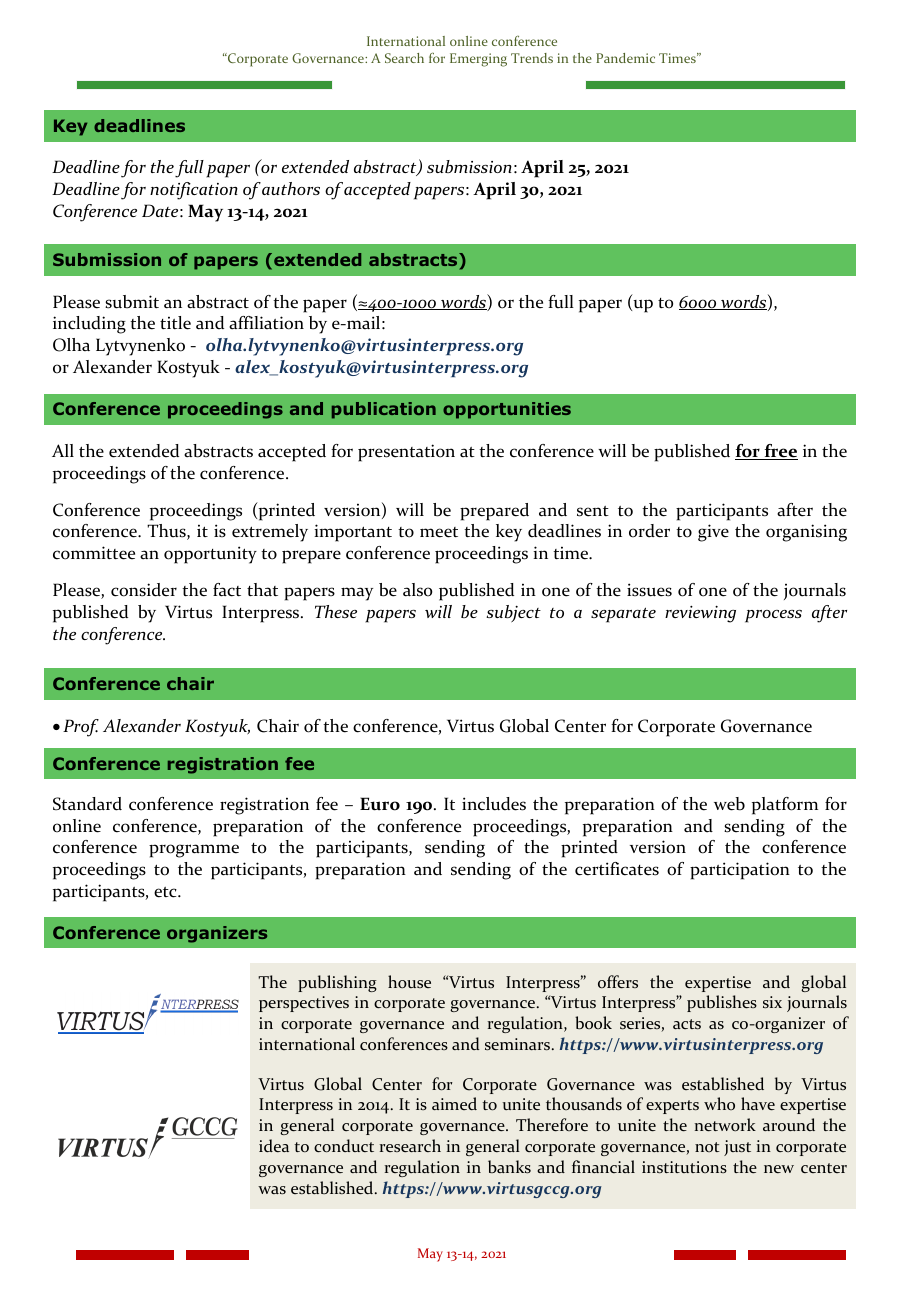 This screenshot has height=1308, width=924. Describe the element at coordinates (417, 590) in the screenshot. I see `also` at that location.
